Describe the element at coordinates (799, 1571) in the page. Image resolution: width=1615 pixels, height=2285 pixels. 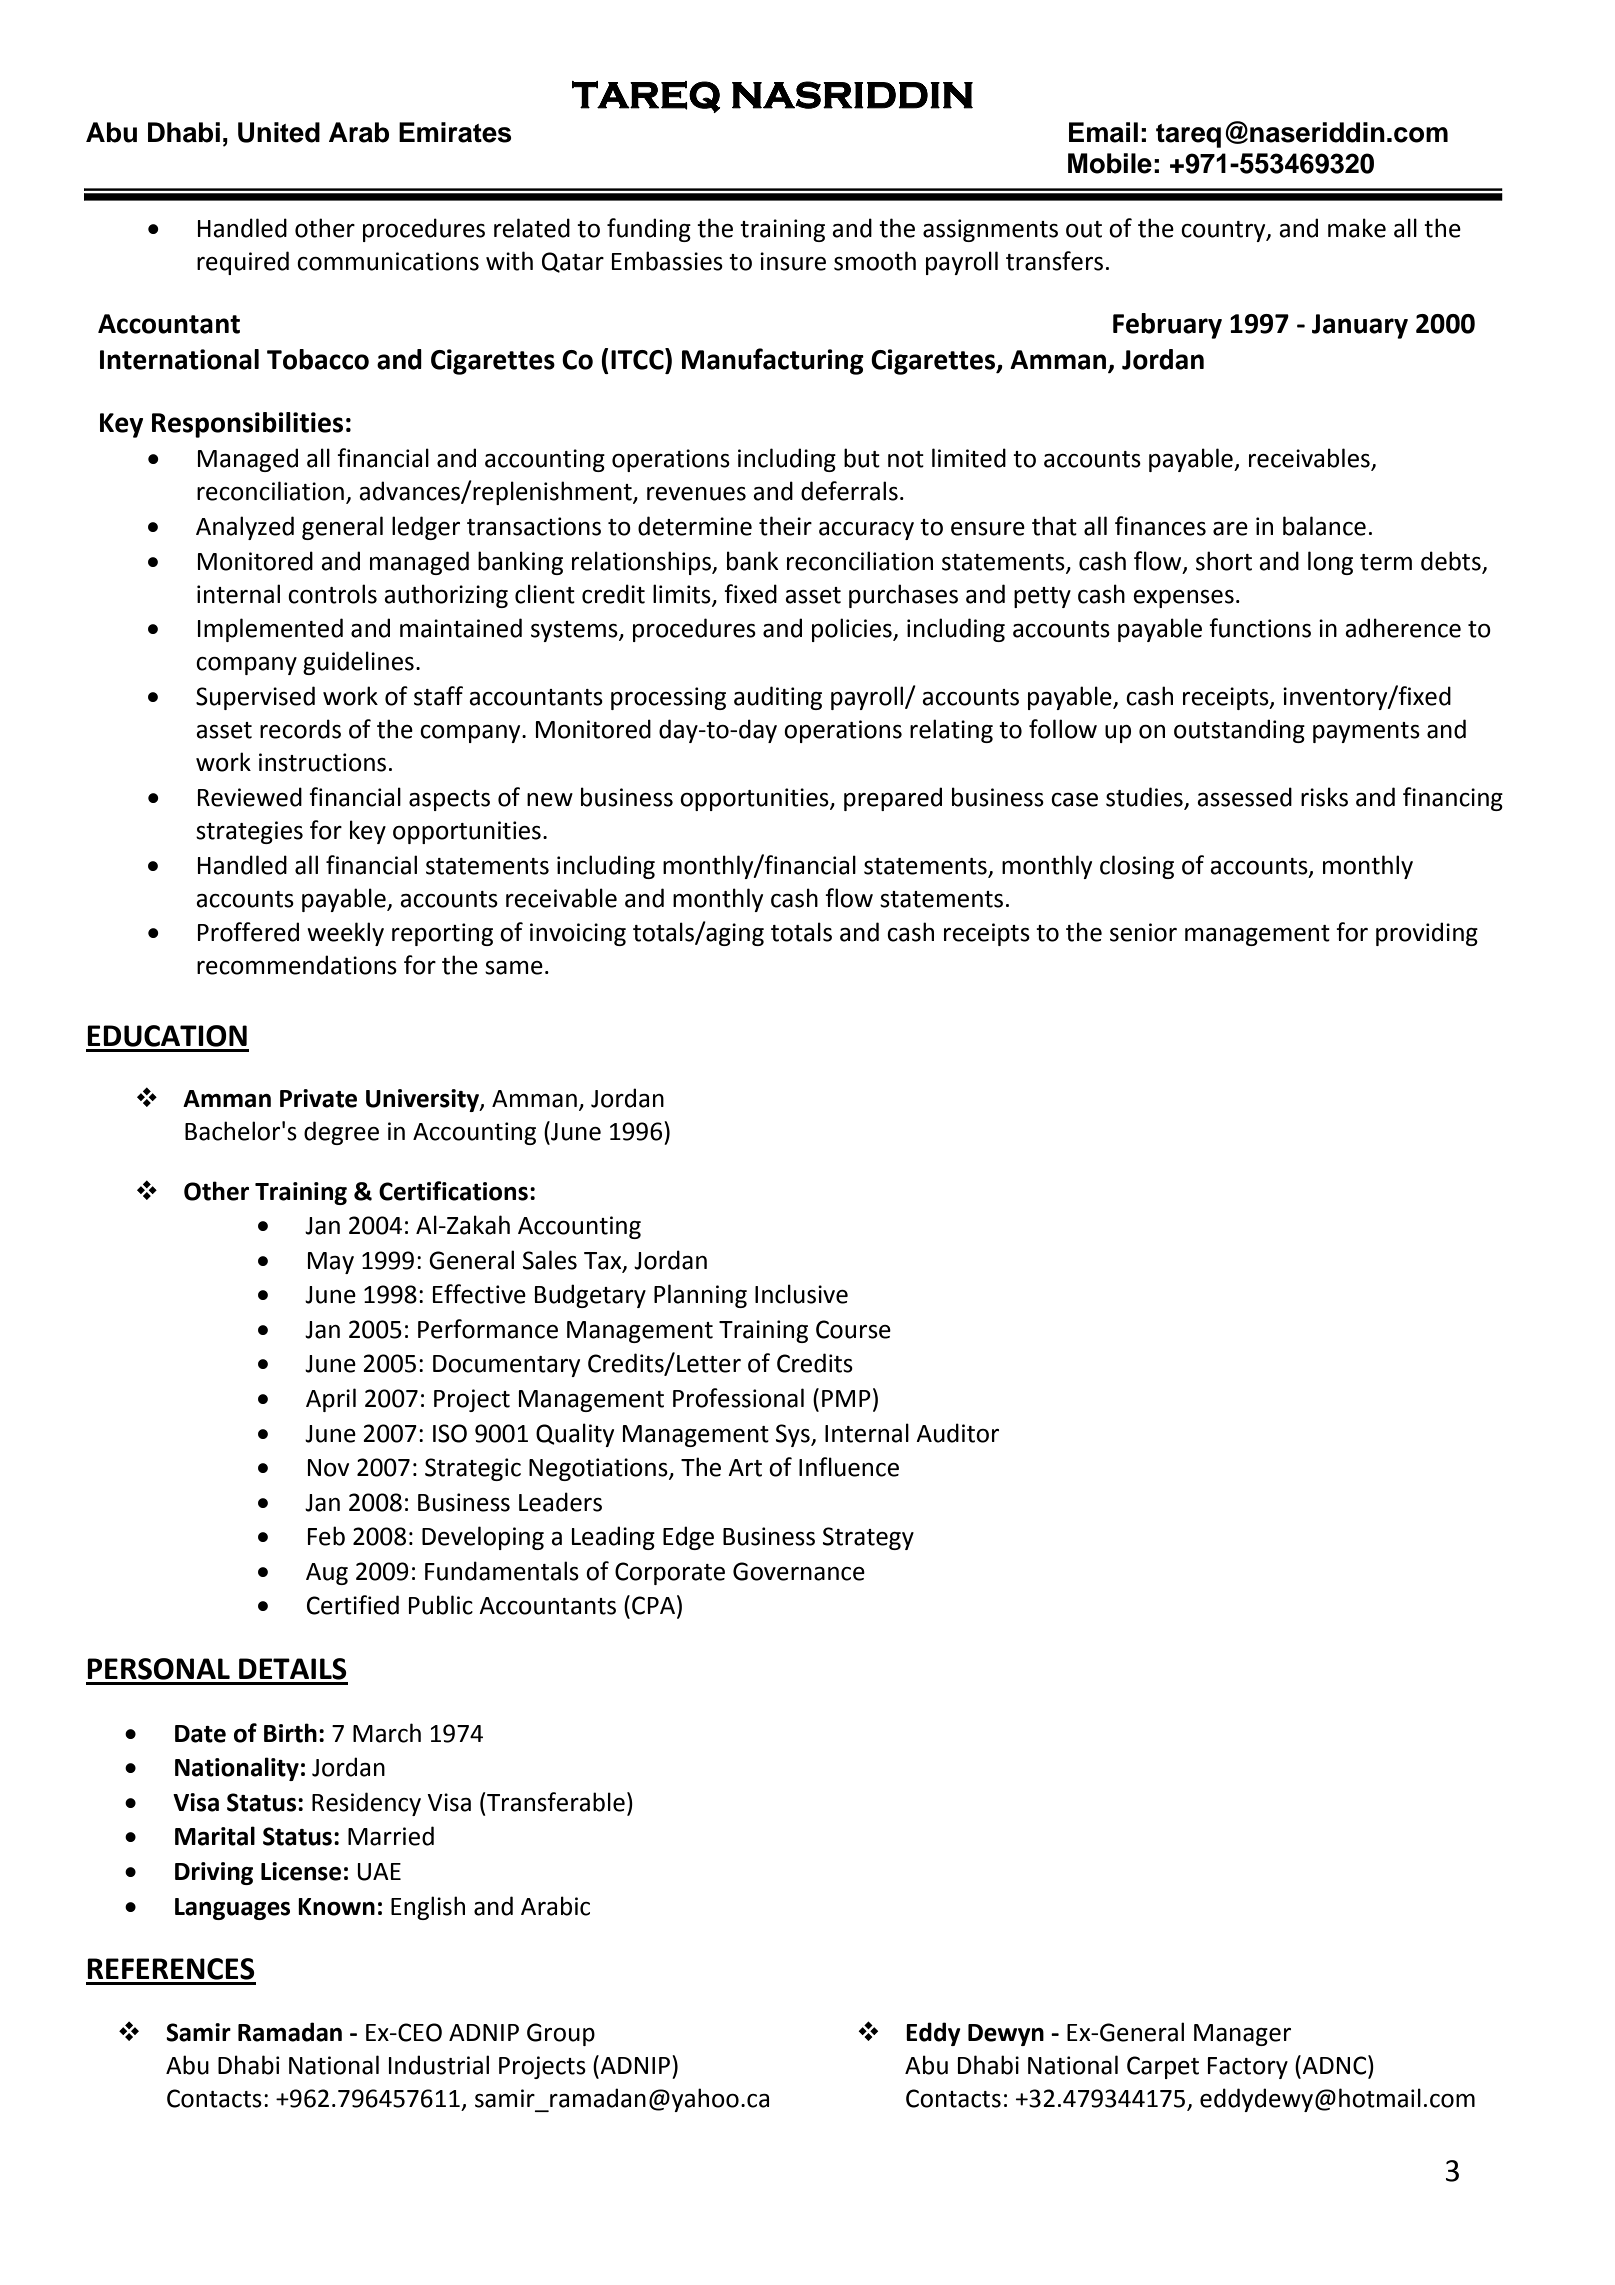
I see `Governance` at that location.
